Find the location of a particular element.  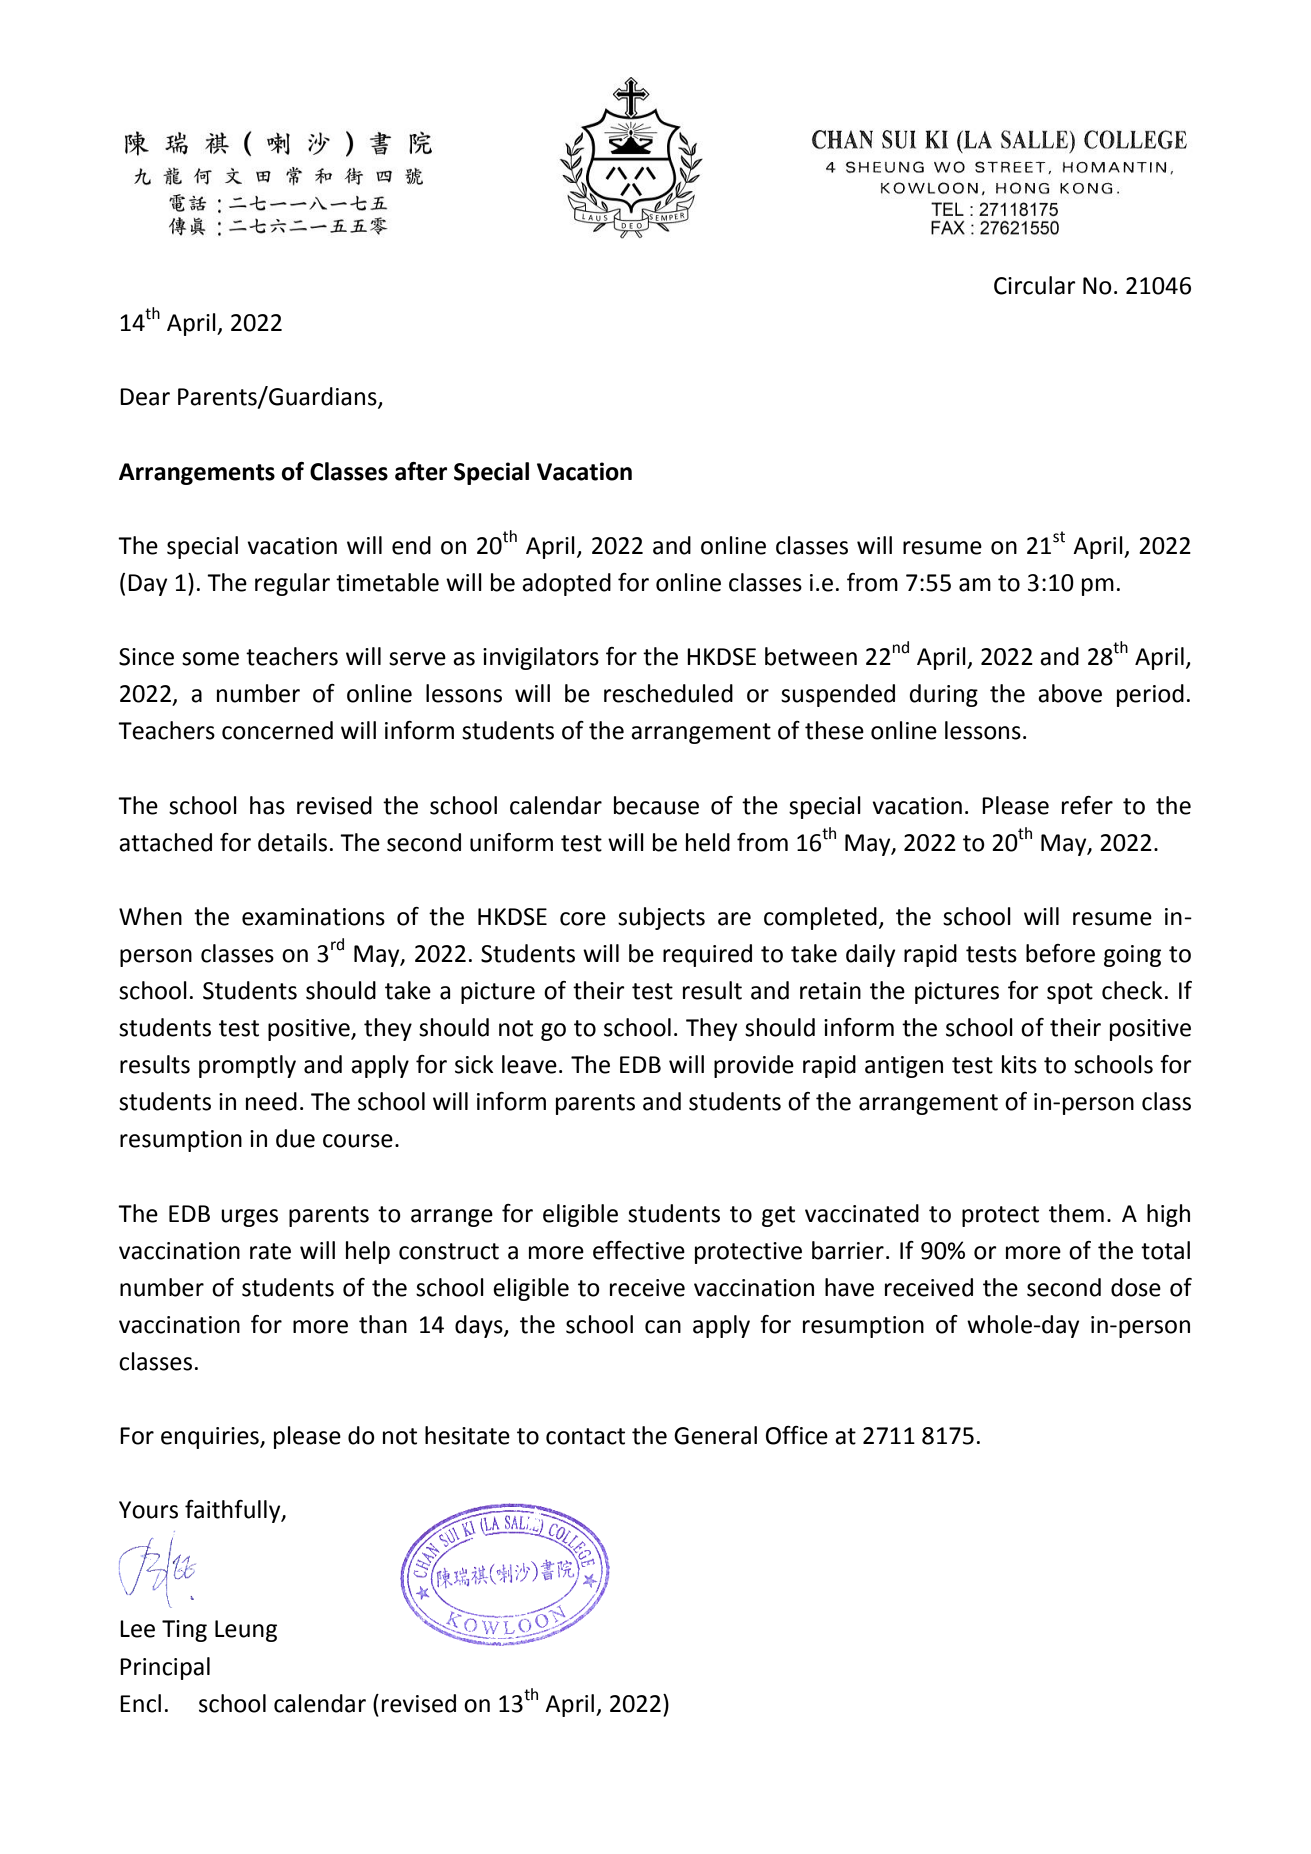

Dear is located at coordinates (145, 397).
